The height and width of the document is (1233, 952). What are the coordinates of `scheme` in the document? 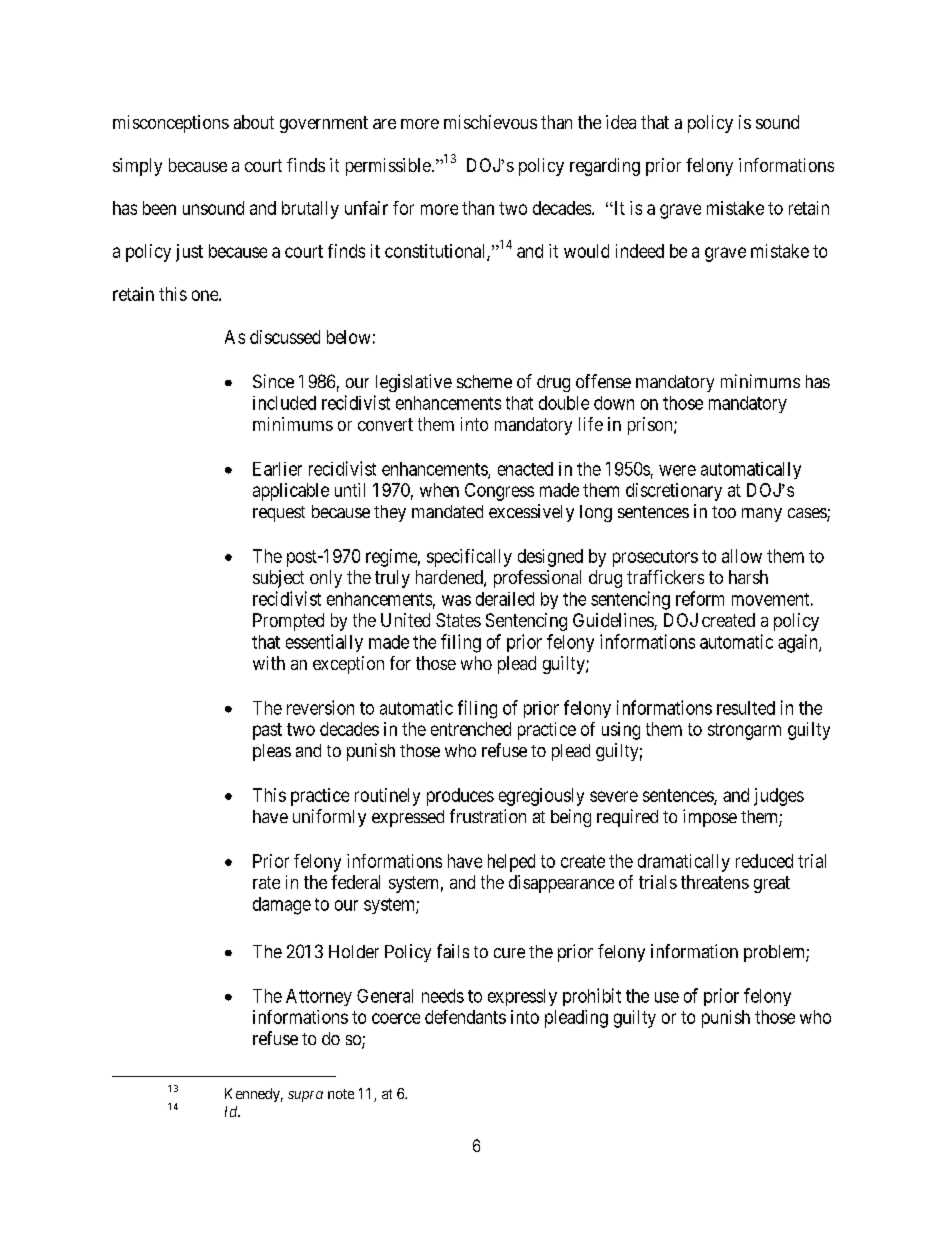 It's located at (484, 381).
